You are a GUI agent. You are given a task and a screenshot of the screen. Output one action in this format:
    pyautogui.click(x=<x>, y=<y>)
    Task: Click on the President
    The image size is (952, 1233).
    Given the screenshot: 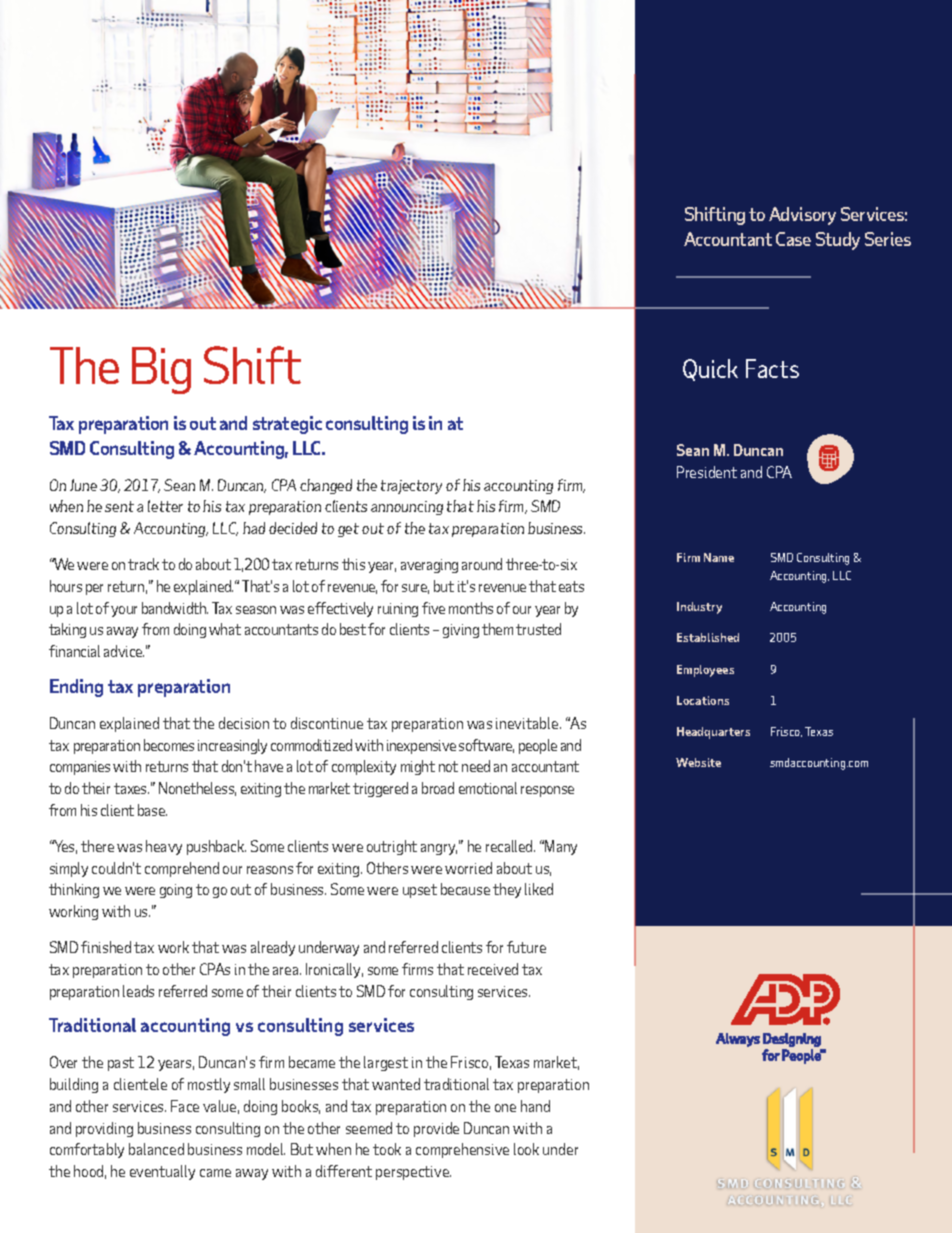 What is the action you would take?
    pyautogui.click(x=707, y=472)
